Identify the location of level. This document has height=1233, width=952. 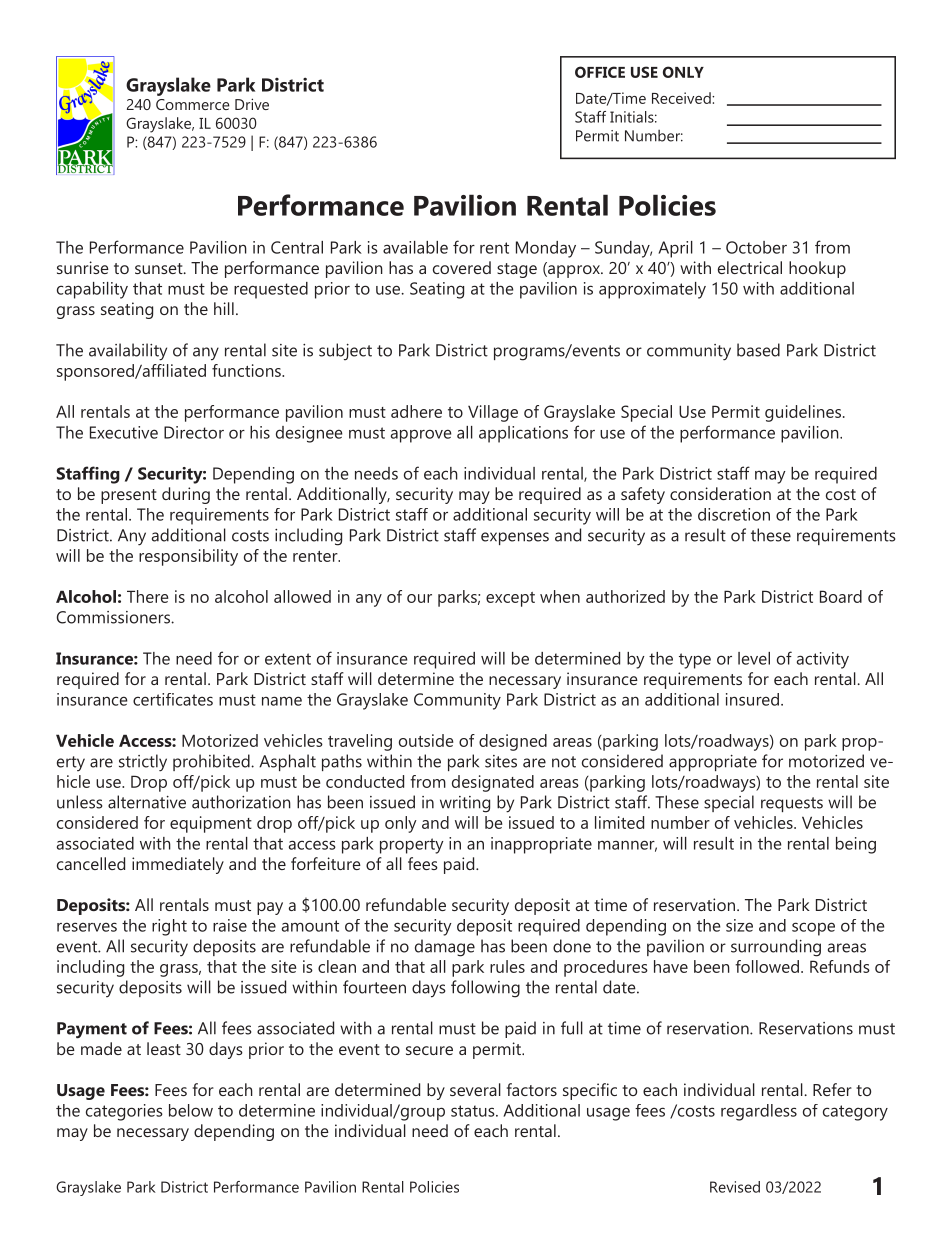
(754, 658).
